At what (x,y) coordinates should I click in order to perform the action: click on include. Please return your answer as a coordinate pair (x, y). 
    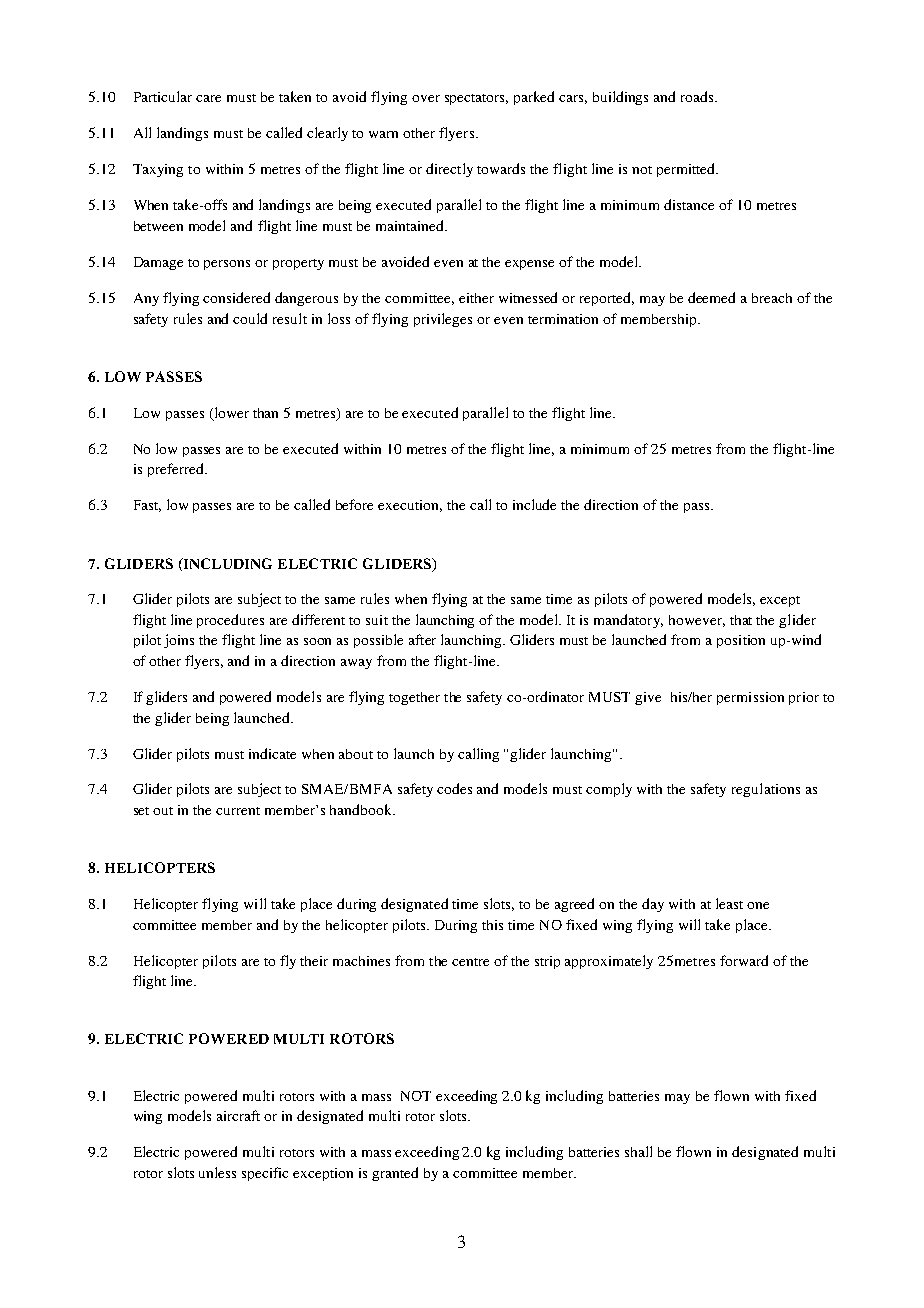
    Looking at the image, I should click on (534, 504).
